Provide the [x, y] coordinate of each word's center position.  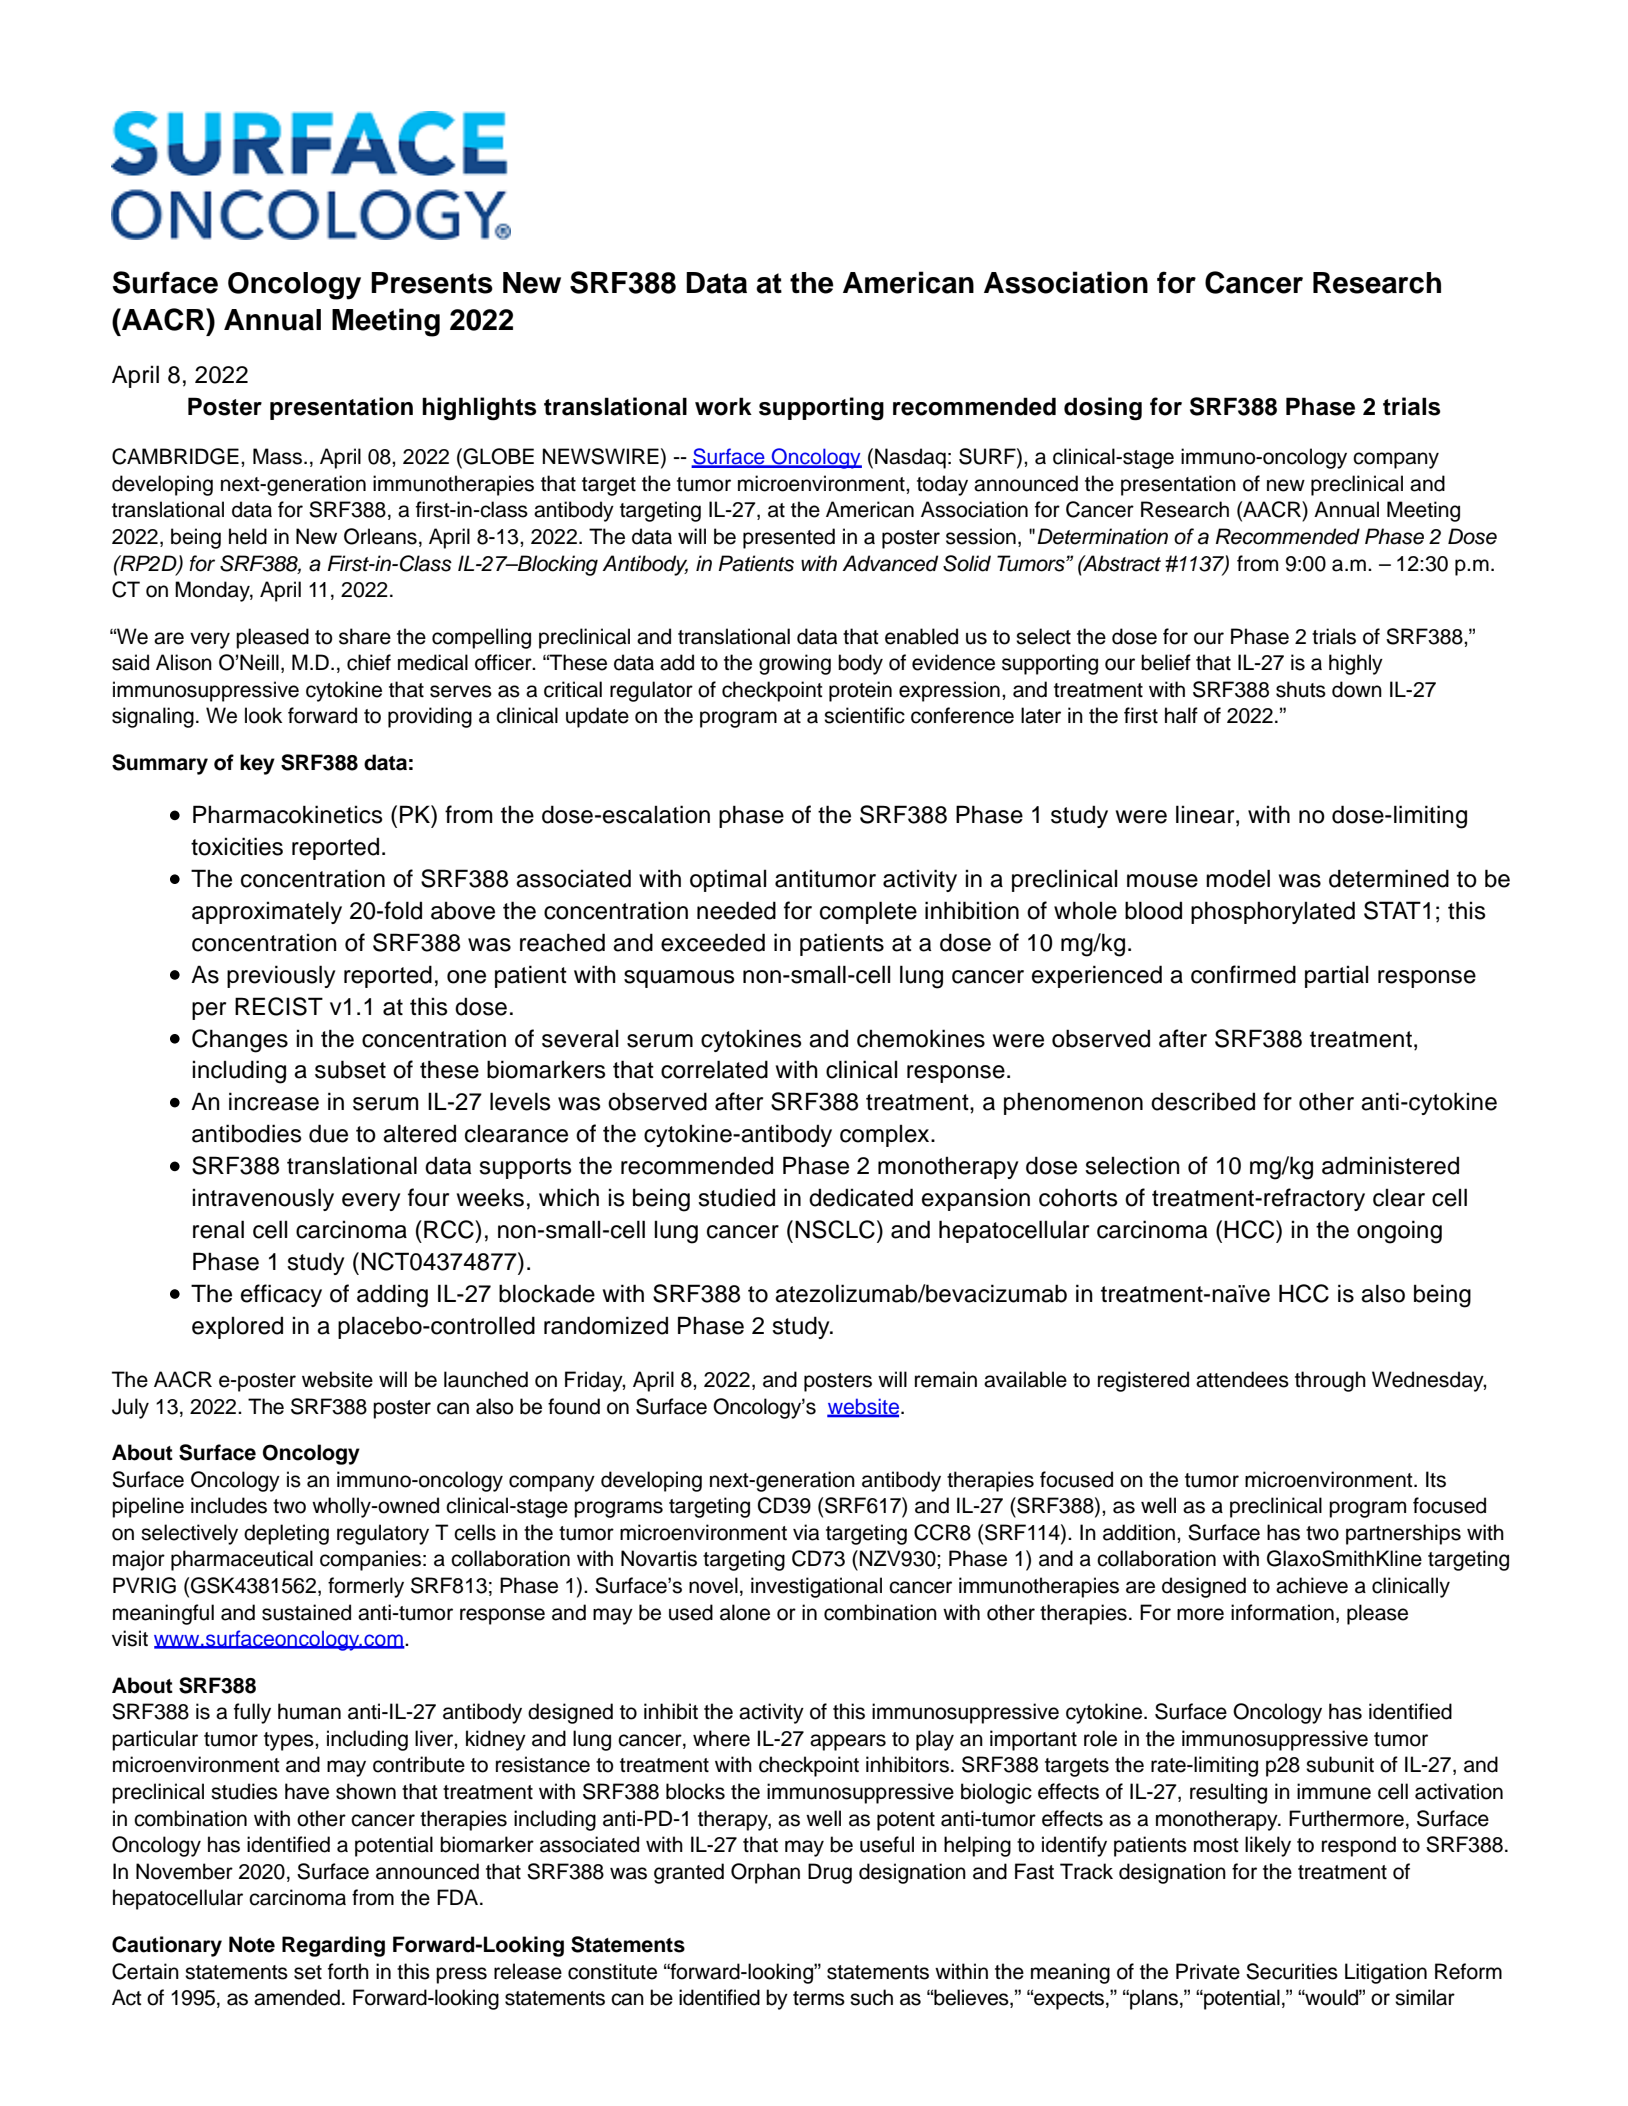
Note [252, 1944]
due [328, 1133]
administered [1390, 1165]
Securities [1292, 1971]
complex [886, 1135]
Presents [432, 283]
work [723, 406]
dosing [1103, 409]
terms [819, 1998]
